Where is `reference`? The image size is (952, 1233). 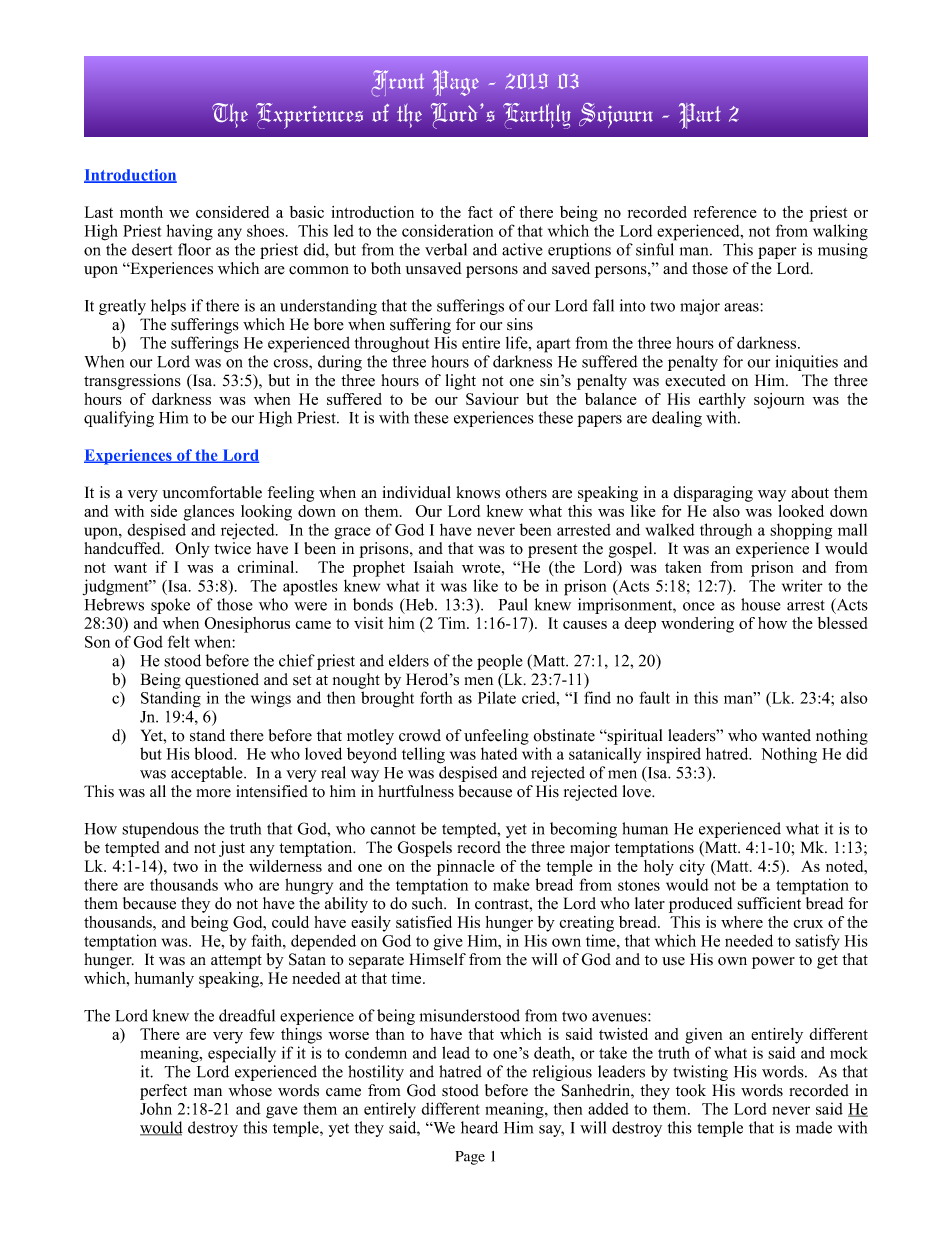
reference is located at coordinates (725, 212).
